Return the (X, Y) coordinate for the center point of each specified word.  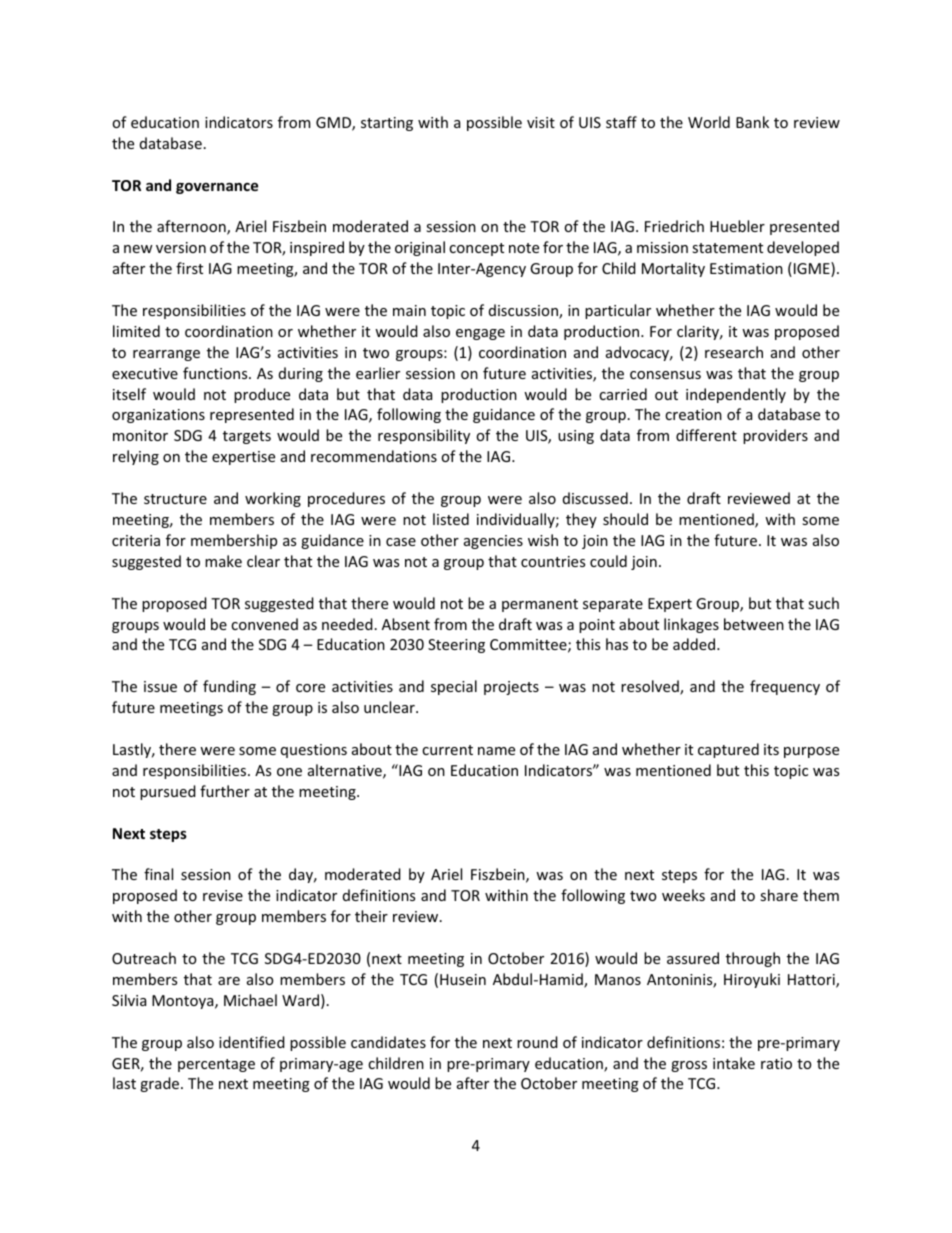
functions (216, 373)
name (496, 751)
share (779, 895)
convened (264, 624)
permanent (540, 605)
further (225, 791)
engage (480, 334)
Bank (752, 122)
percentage (216, 1065)
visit (541, 122)
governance (217, 188)
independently (736, 395)
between (754, 624)
